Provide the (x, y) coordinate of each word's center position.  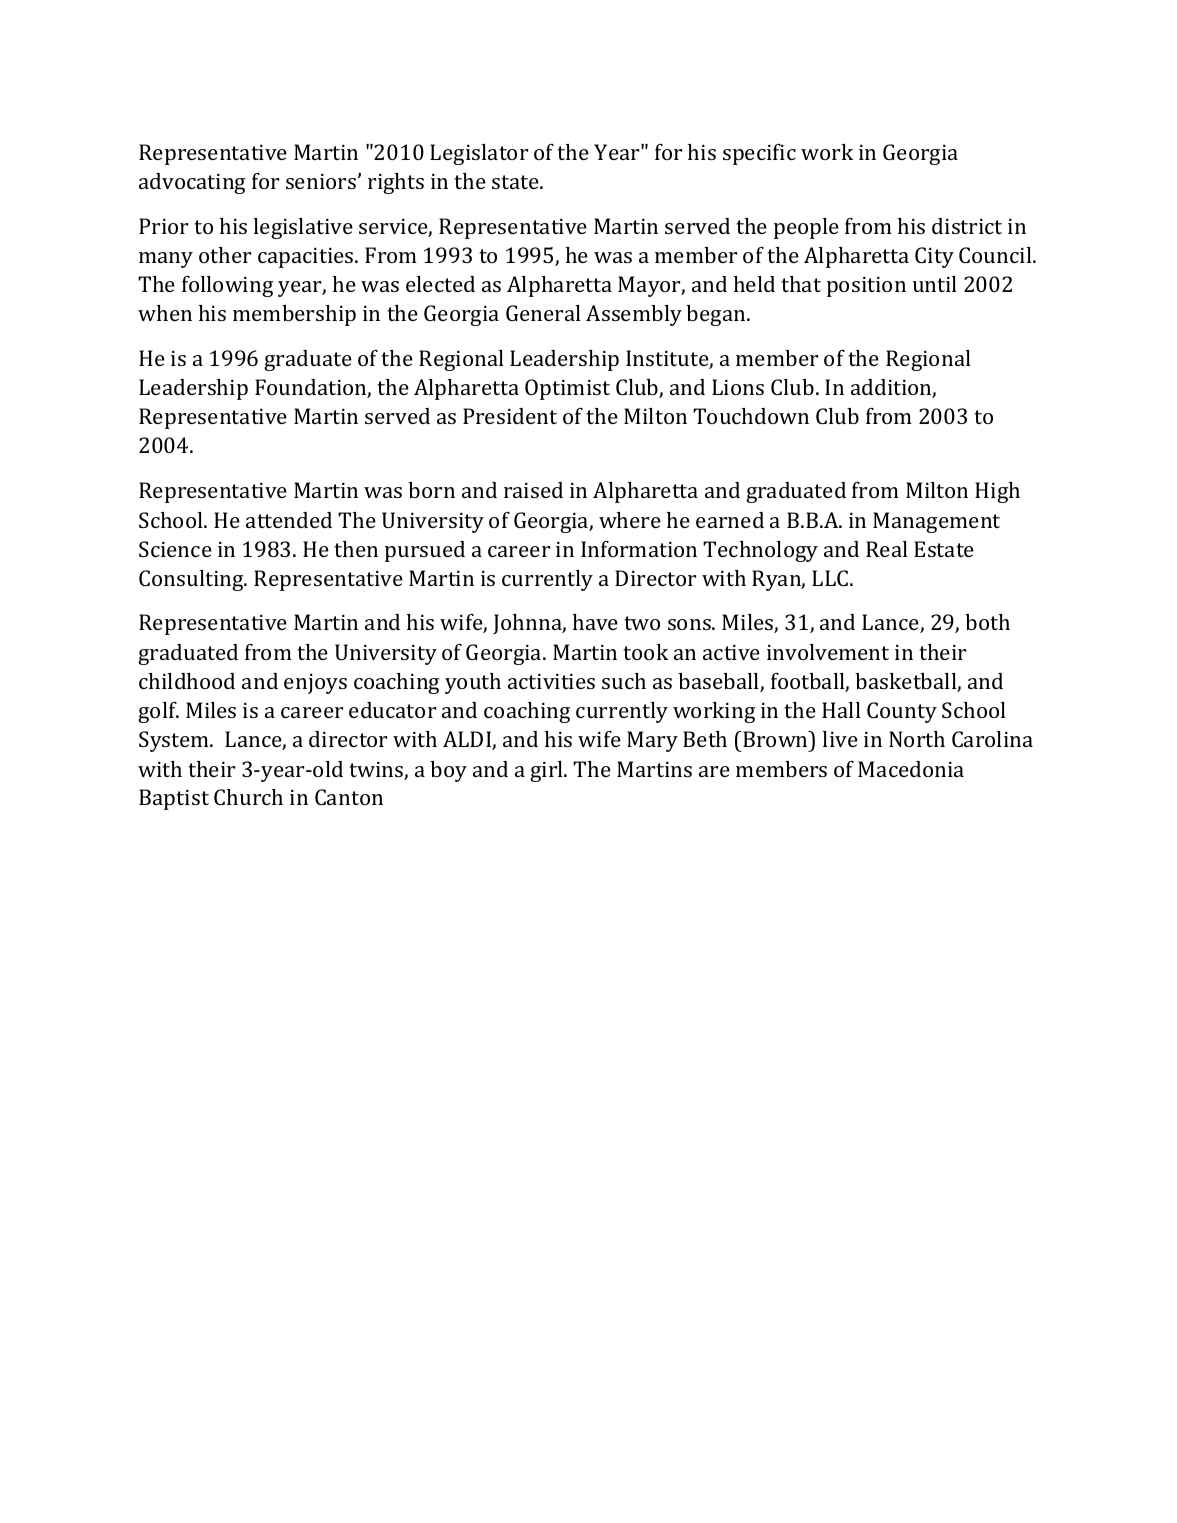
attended (289, 520)
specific (759, 154)
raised (533, 490)
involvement (828, 652)
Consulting (192, 580)
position (866, 287)
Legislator (479, 154)
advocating (192, 183)
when (165, 313)
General (543, 313)
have (595, 622)
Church (248, 797)
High (997, 492)
